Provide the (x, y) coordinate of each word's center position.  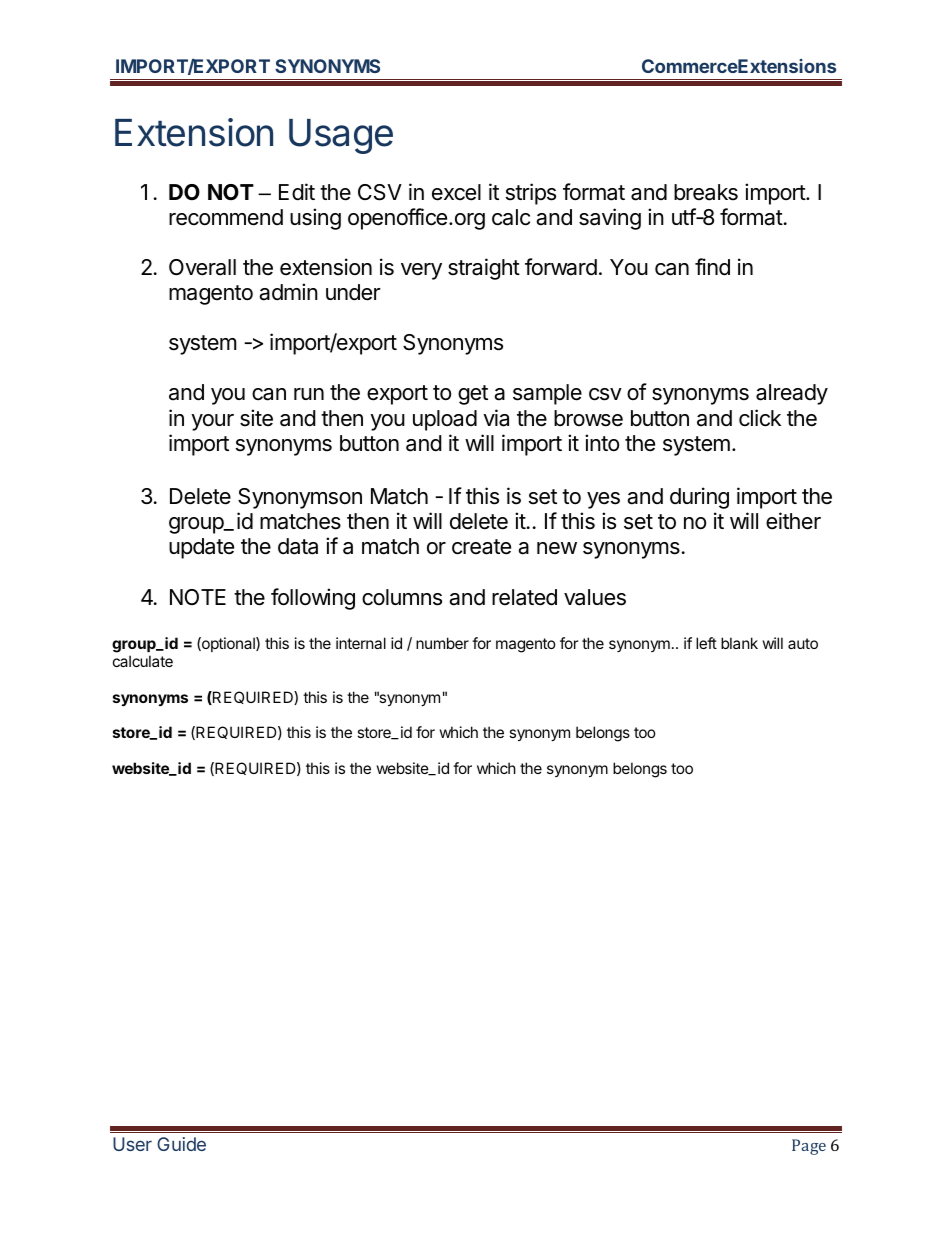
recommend (226, 217)
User (132, 1144)
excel (456, 192)
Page (809, 1147)
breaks (706, 192)
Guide (181, 1144)
